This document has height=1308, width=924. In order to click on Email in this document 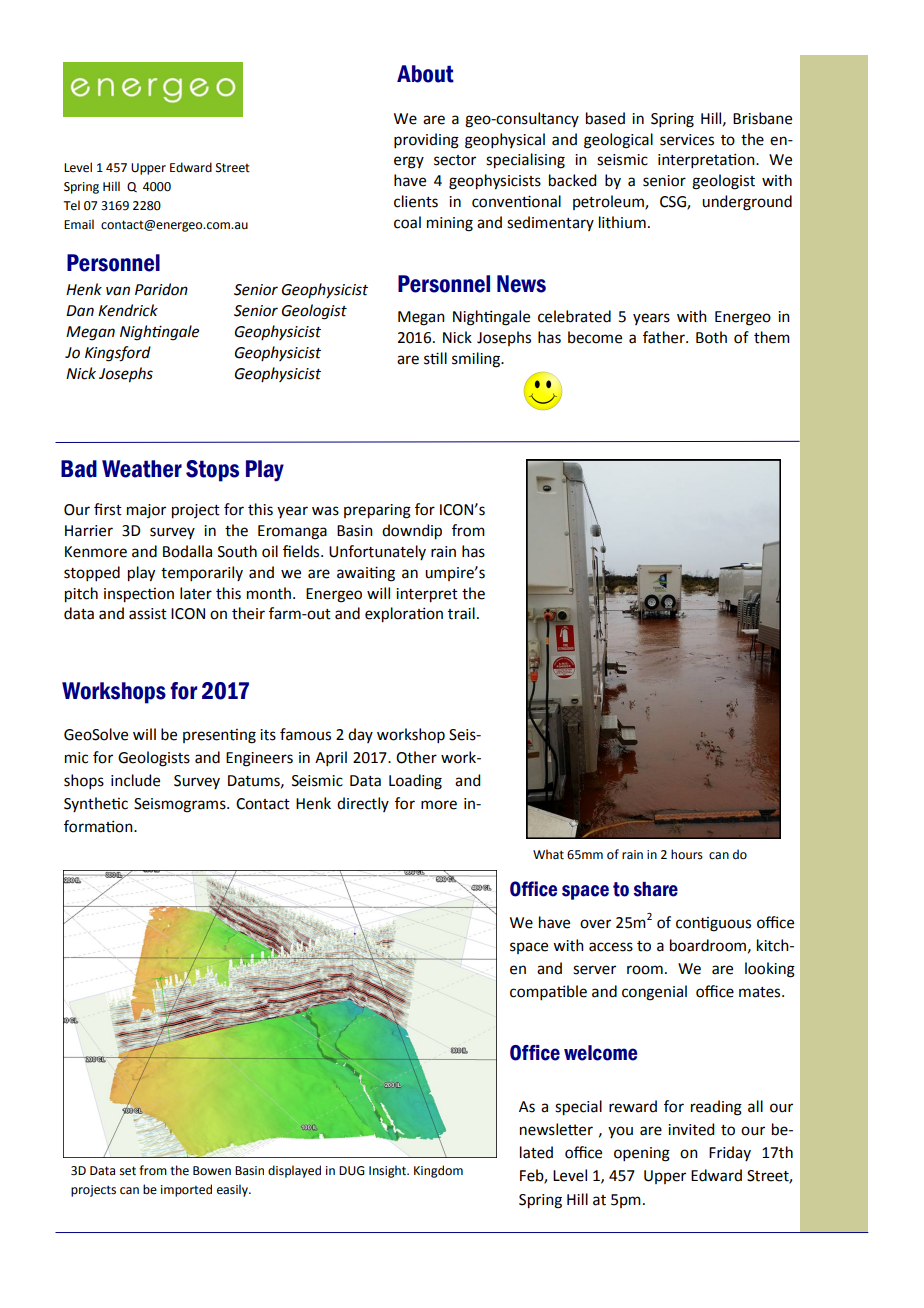, I will do `click(79, 224)`.
